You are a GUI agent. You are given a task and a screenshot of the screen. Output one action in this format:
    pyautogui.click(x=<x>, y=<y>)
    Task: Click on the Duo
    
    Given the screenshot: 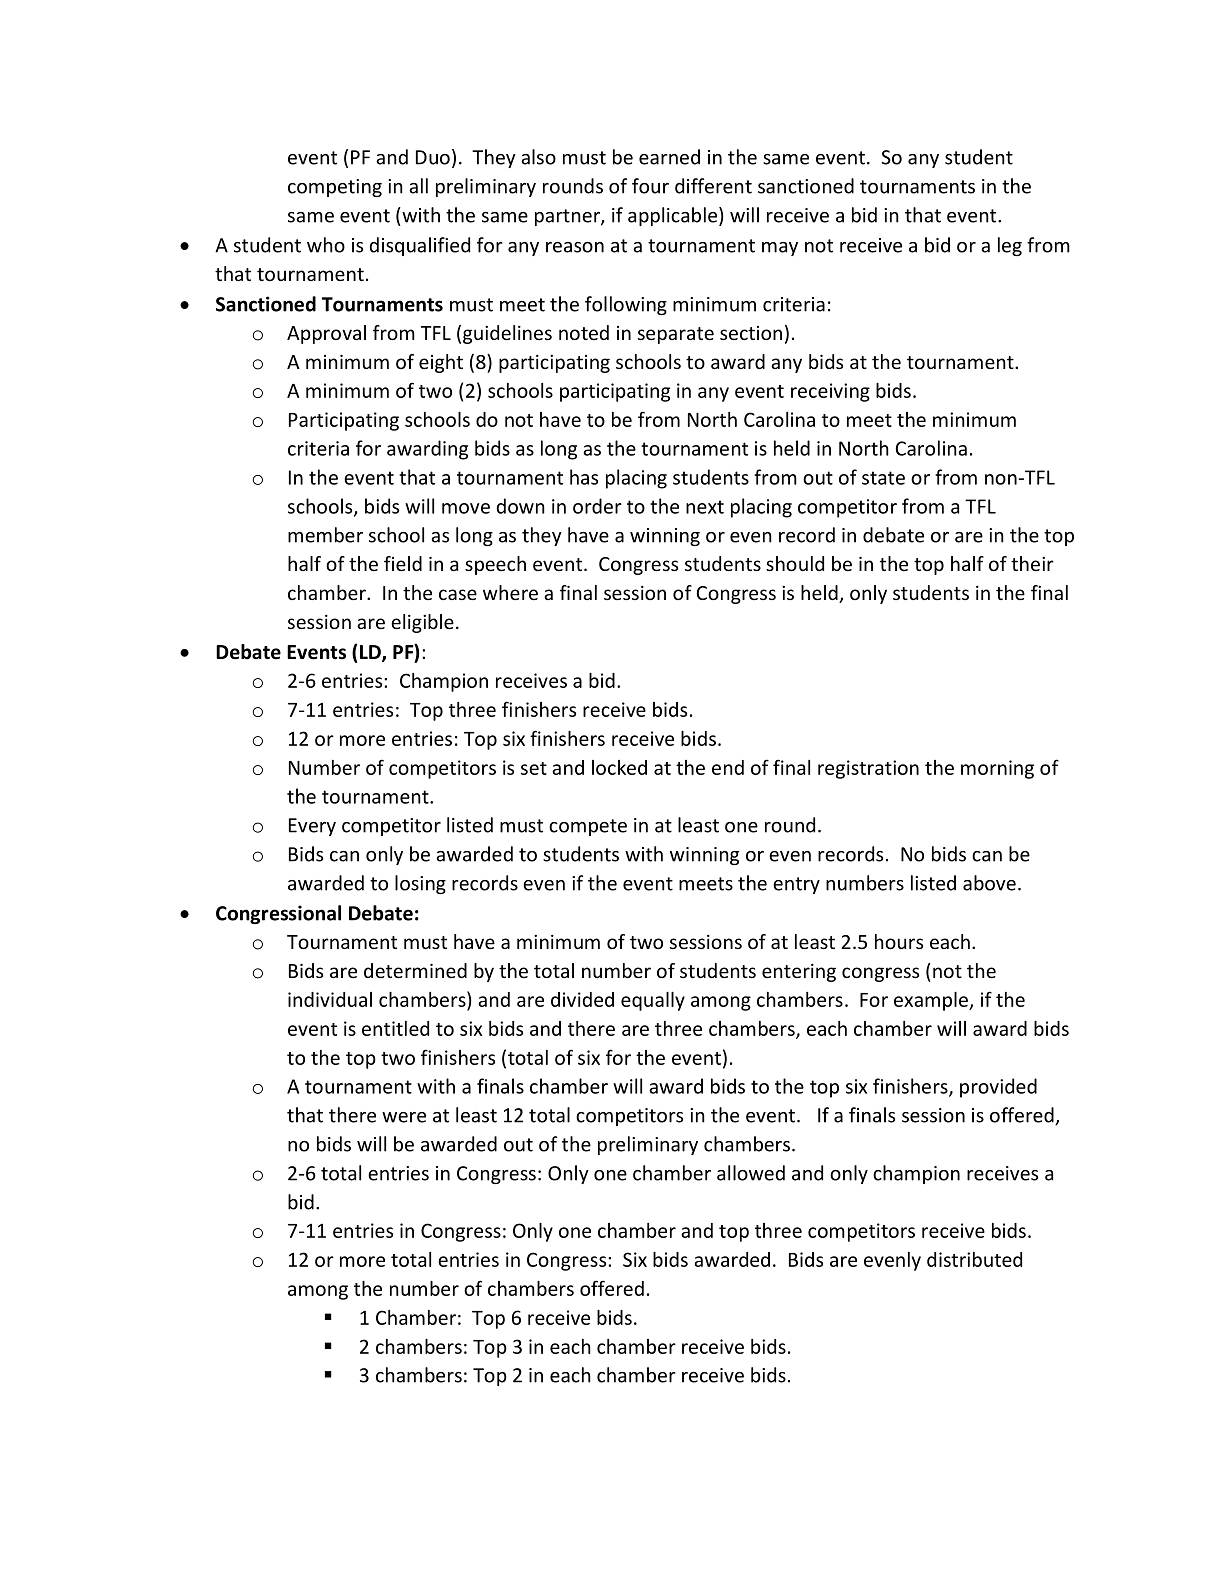 What is the action you would take?
    pyautogui.click(x=433, y=157)
